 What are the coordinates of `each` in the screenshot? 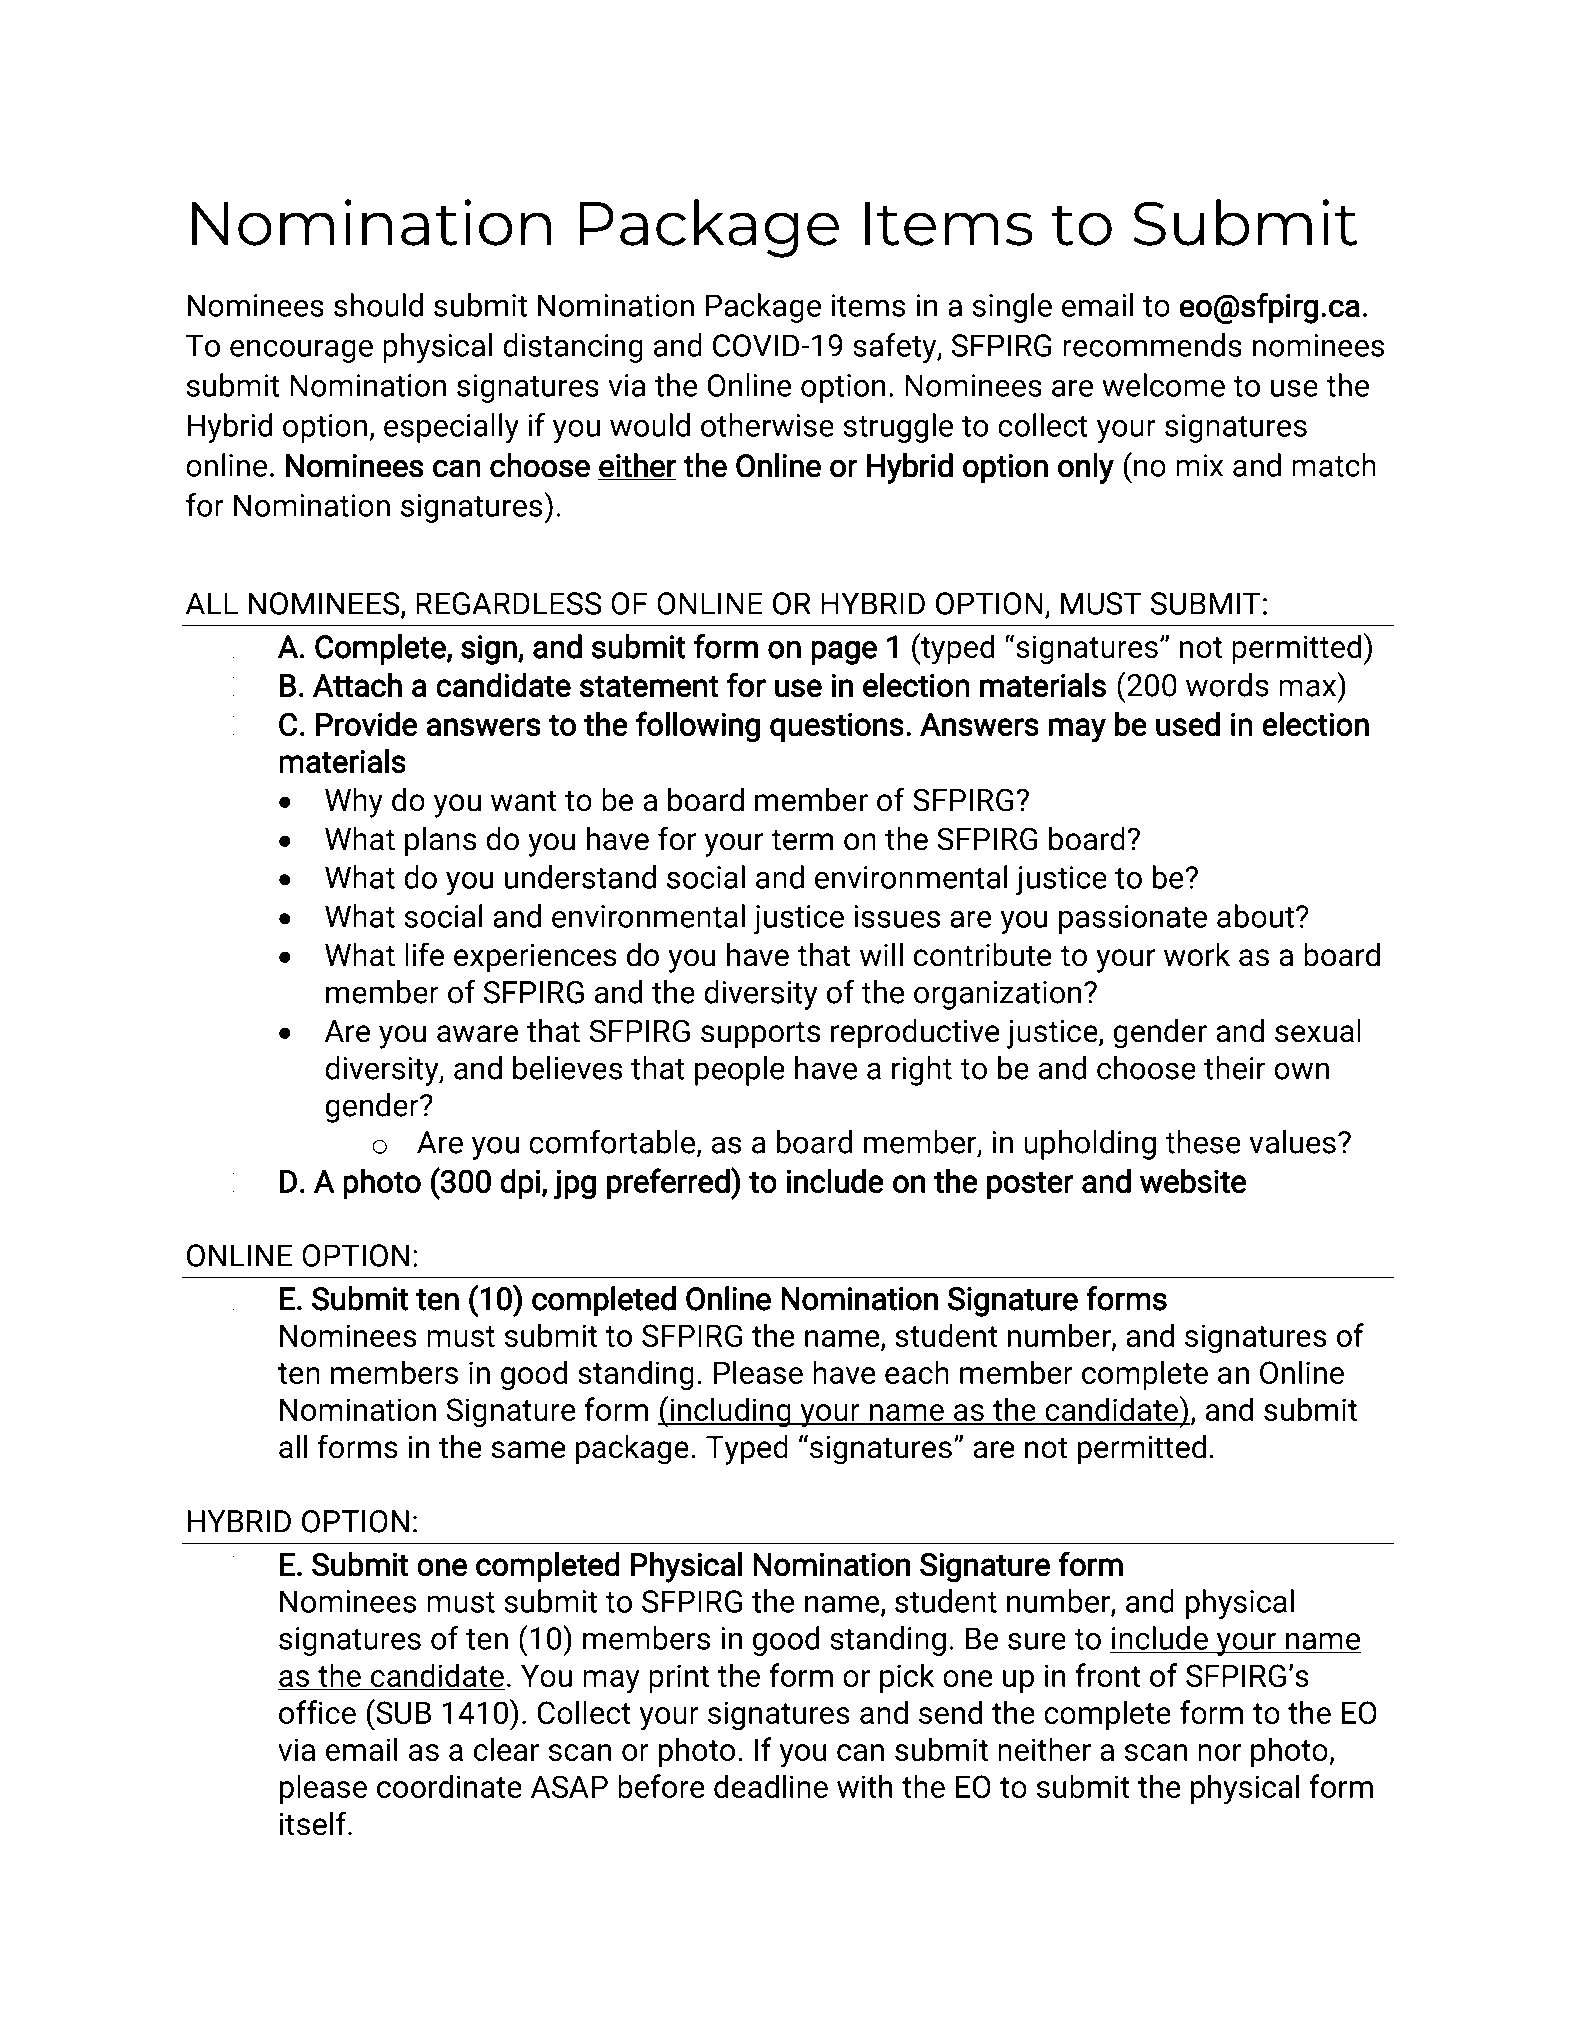 It's located at (917, 1372).
